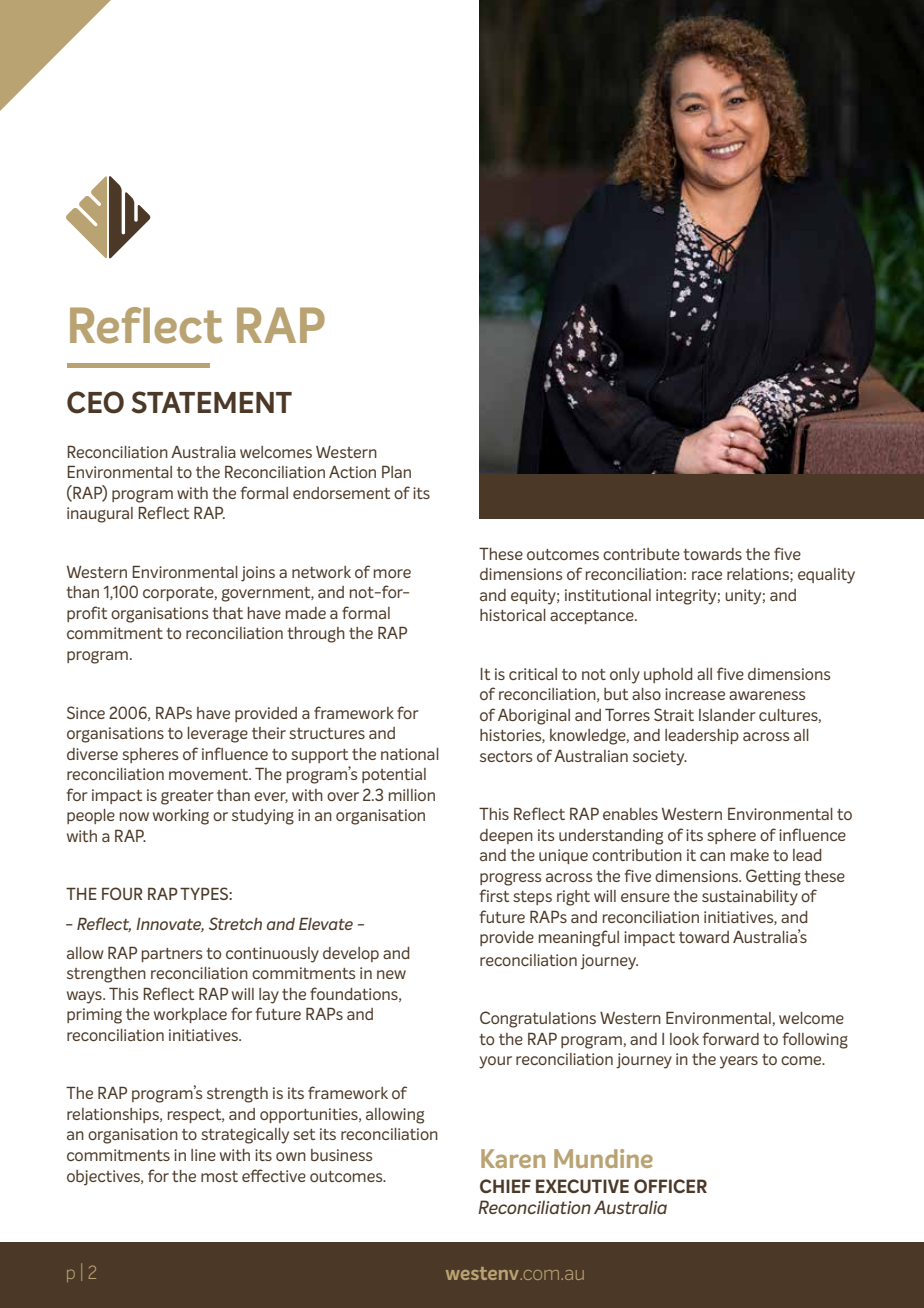  Describe the element at coordinates (750, 898) in the screenshot. I see `sustainability` at that location.
